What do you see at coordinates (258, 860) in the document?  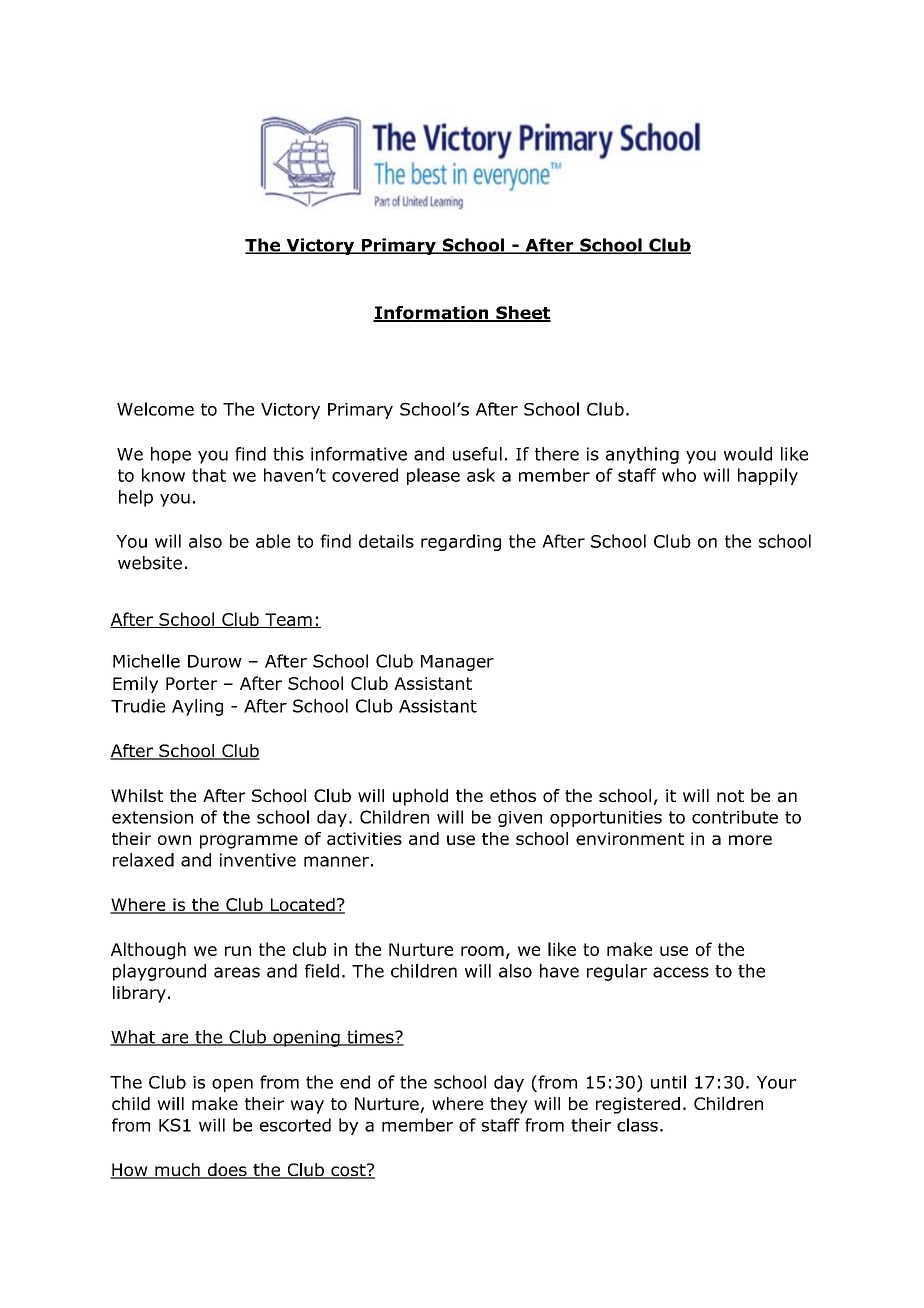 I see `inventive` at bounding box center [258, 860].
